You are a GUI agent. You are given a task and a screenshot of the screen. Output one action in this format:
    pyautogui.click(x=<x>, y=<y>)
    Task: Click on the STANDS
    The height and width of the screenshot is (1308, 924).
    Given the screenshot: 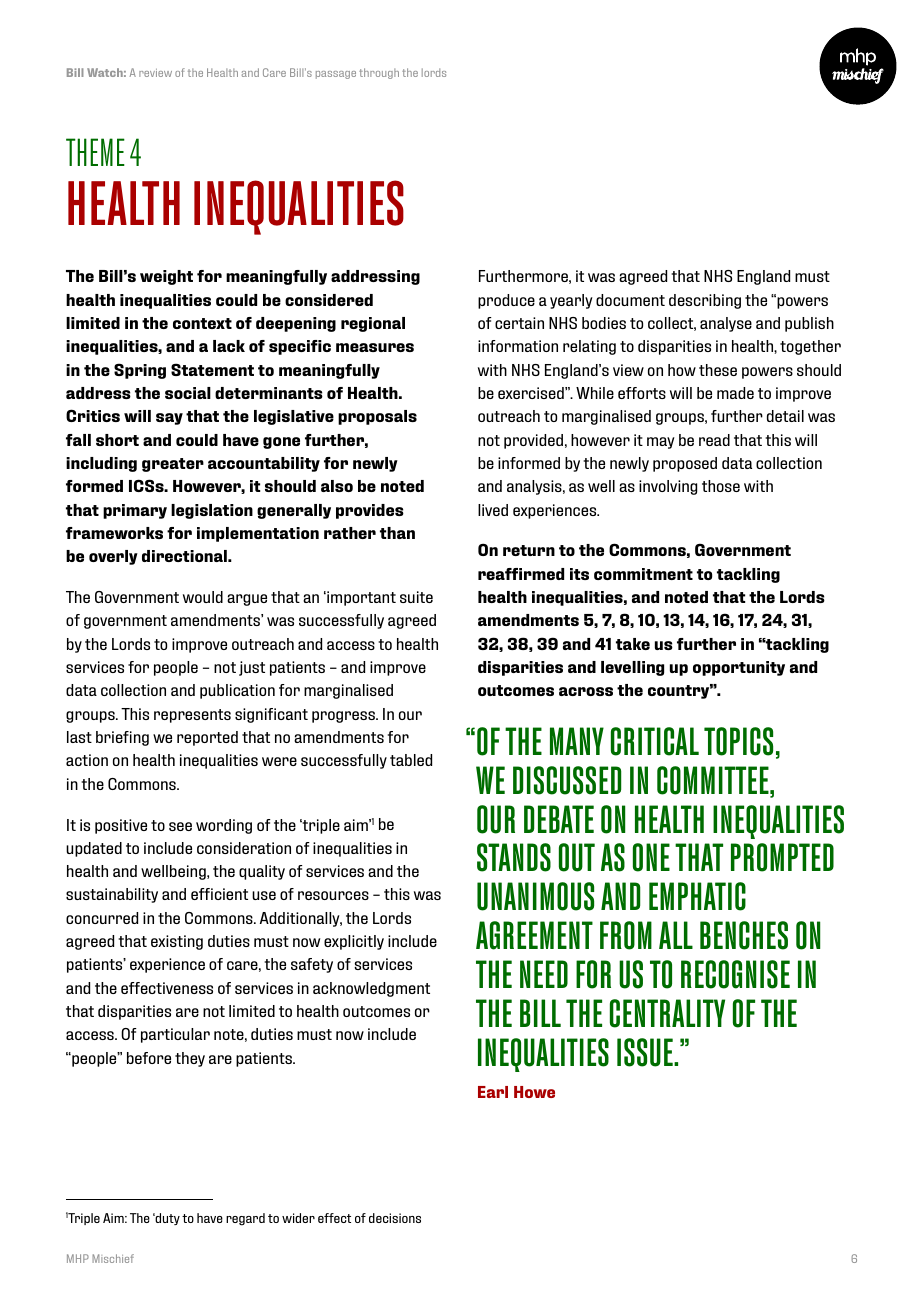 What is the action you would take?
    pyautogui.click(x=514, y=857)
